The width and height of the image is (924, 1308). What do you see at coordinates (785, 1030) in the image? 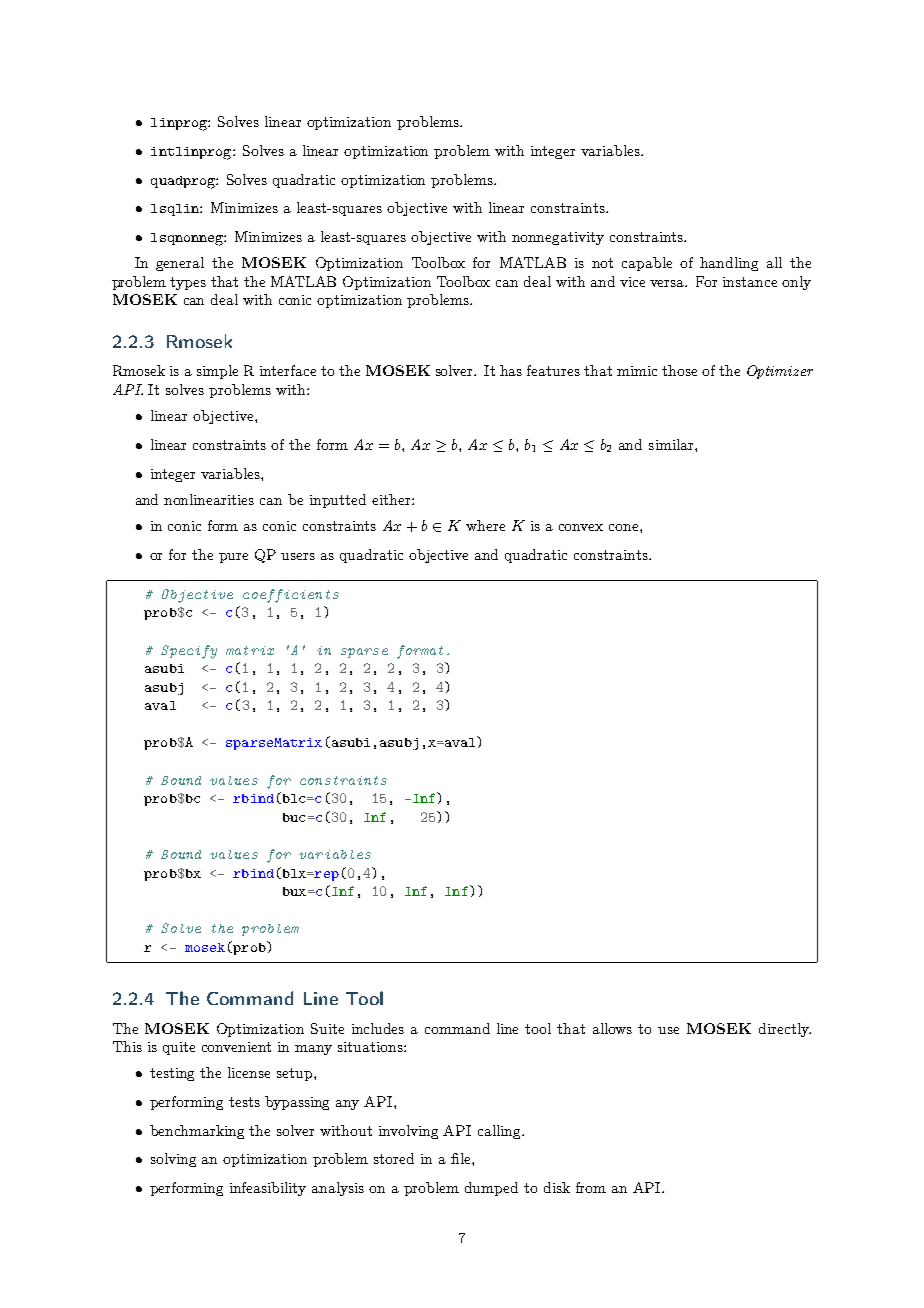
I see `directly` at bounding box center [785, 1030].
